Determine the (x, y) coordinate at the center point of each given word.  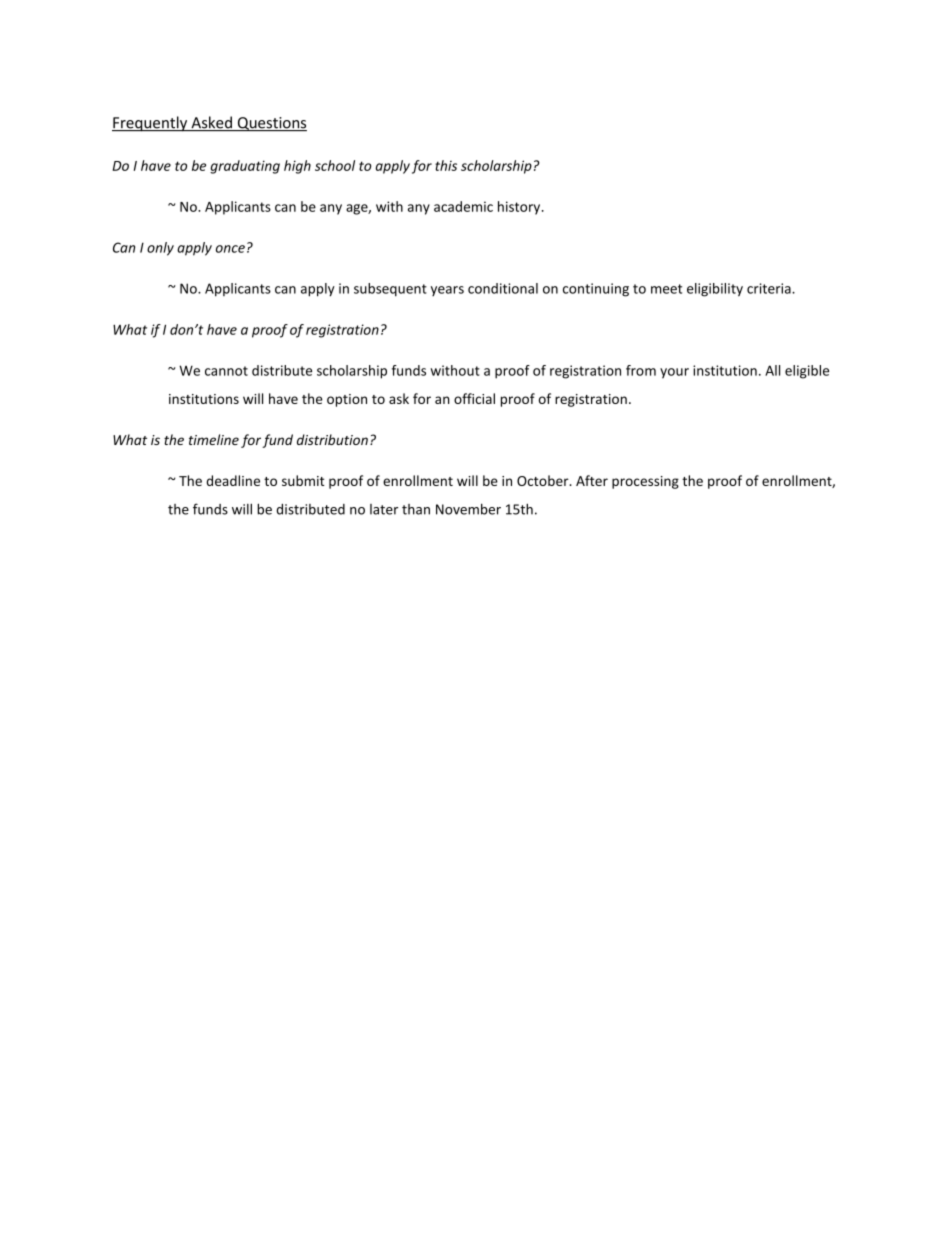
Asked (211, 123)
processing (645, 482)
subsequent (390, 290)
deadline (233, 480)
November (468, 509)
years (447, 291)
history (520, 208)
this (446, 165)
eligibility (715, 290)
